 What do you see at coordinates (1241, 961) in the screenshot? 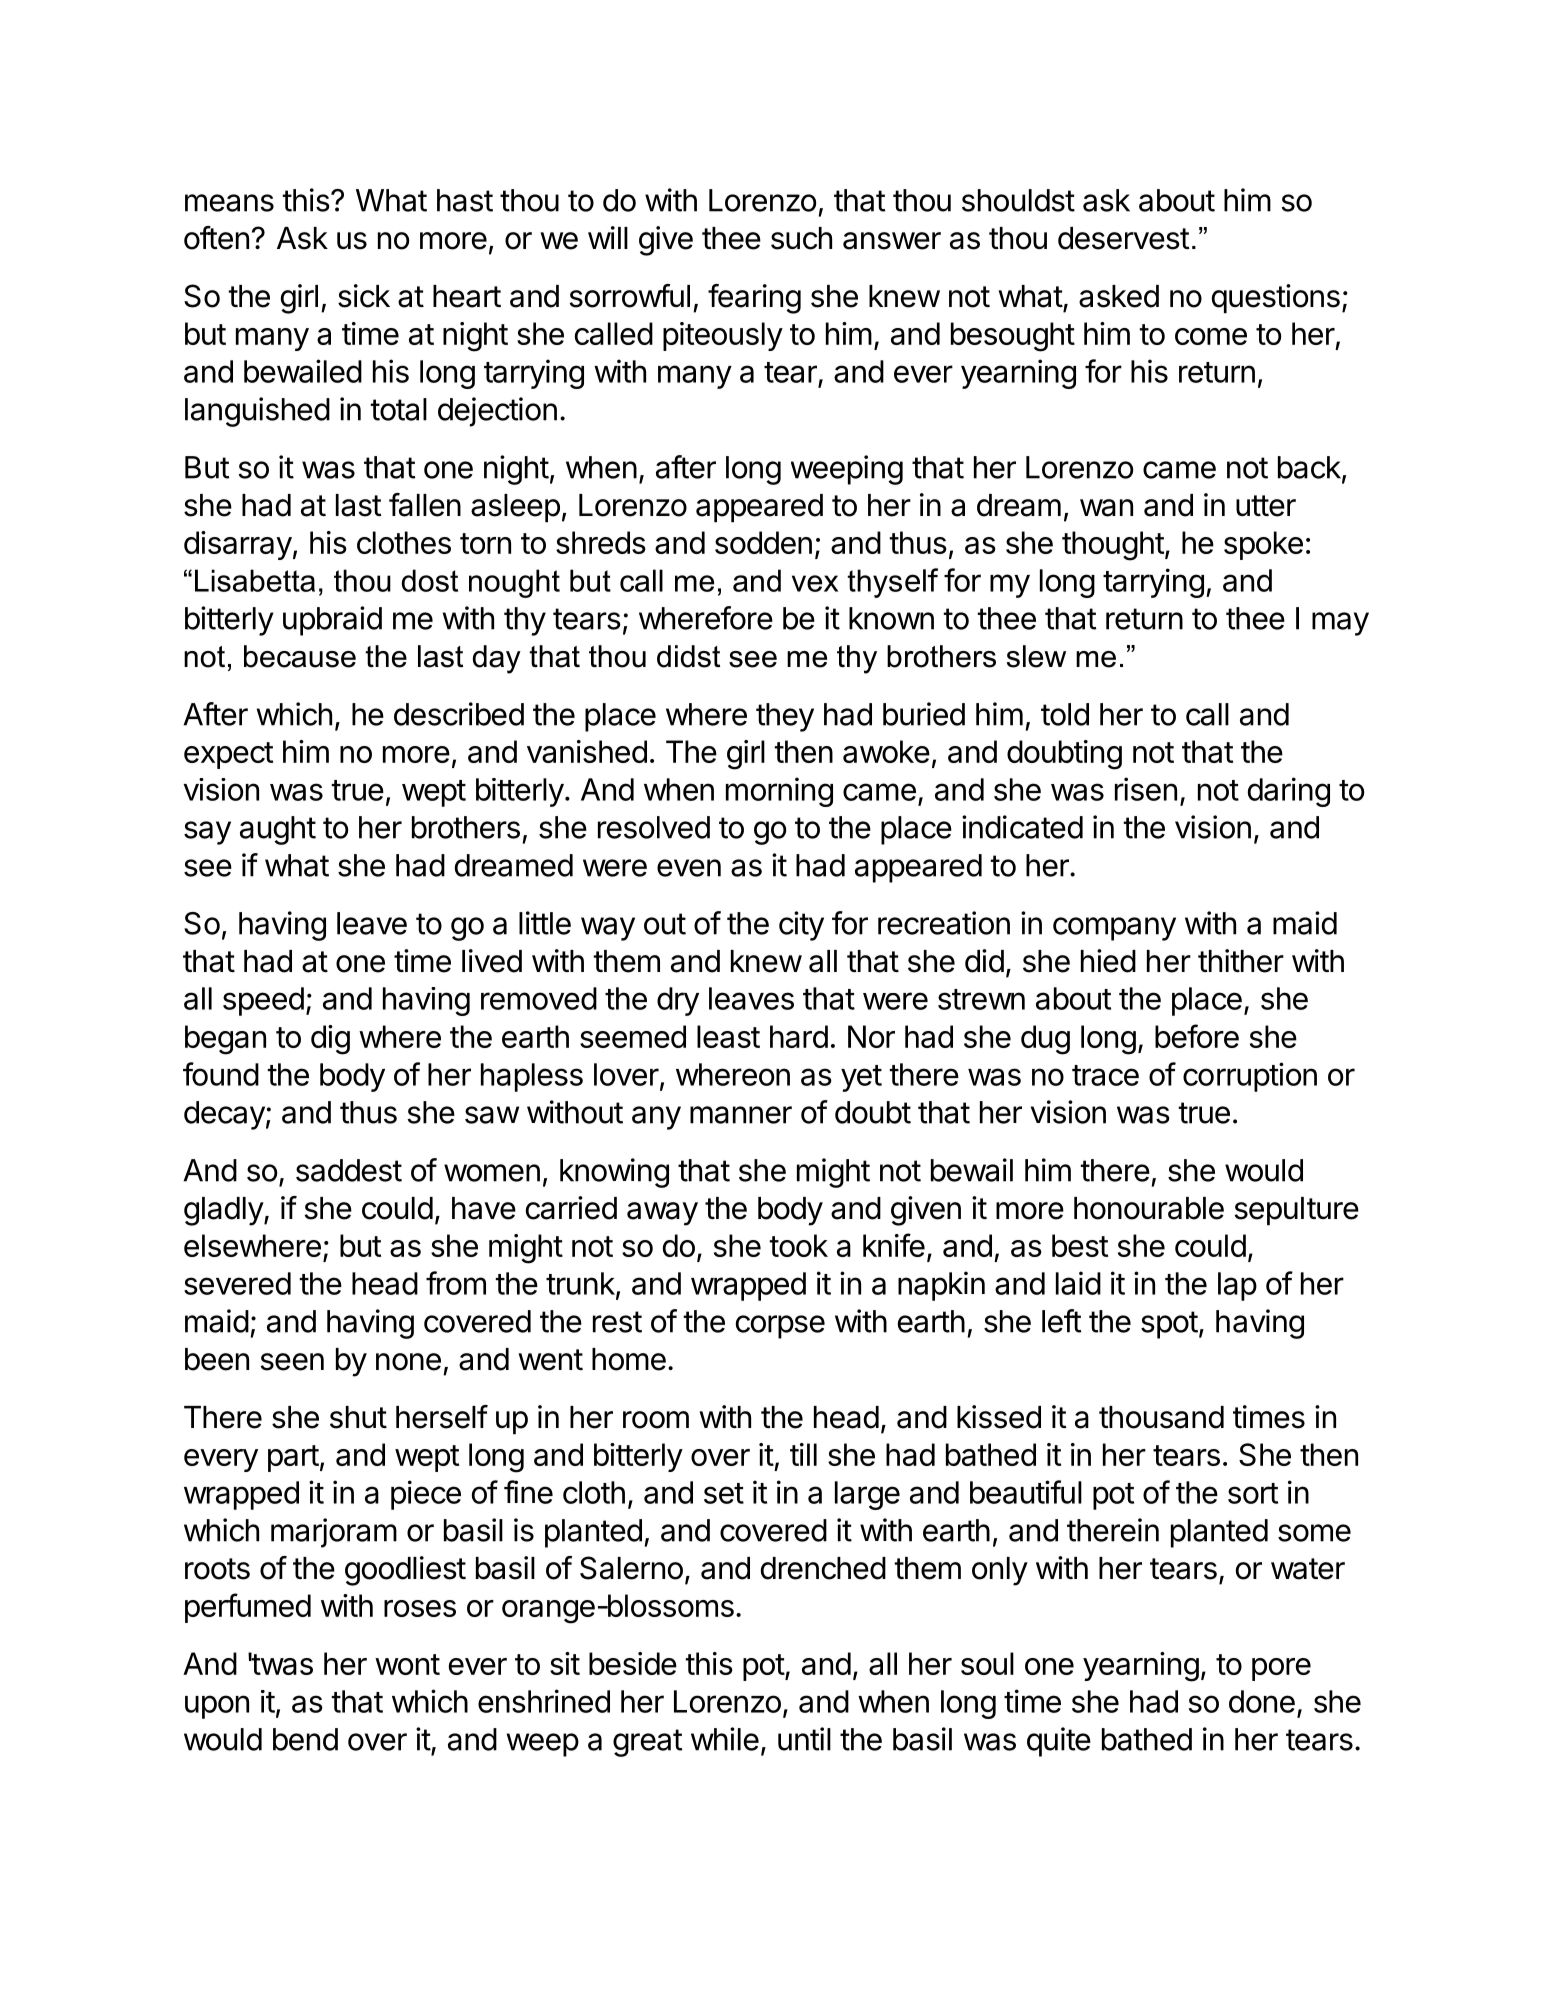
I see `thither` at bounding box center [1241, 961].
